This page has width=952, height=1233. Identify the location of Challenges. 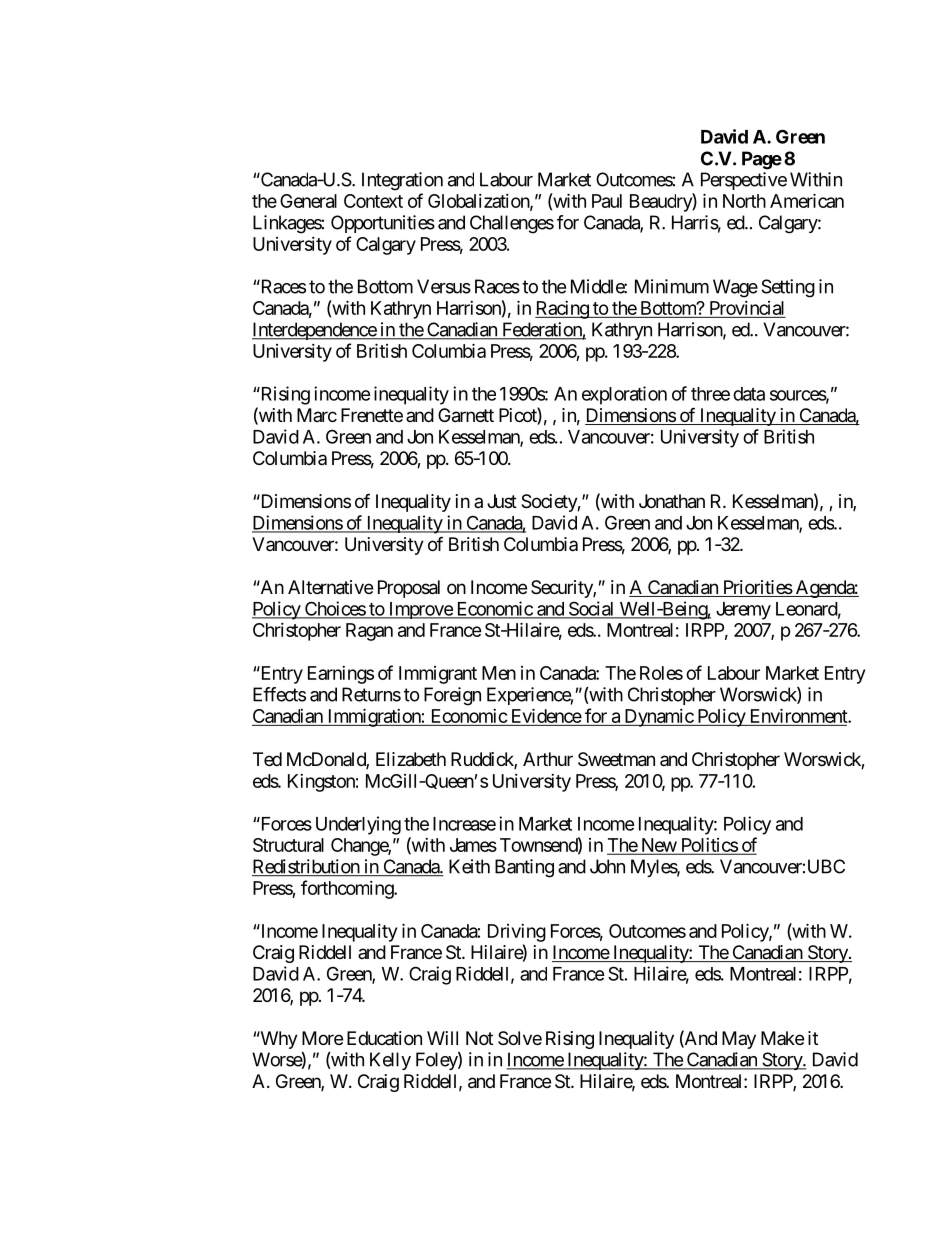
(512, 224).
